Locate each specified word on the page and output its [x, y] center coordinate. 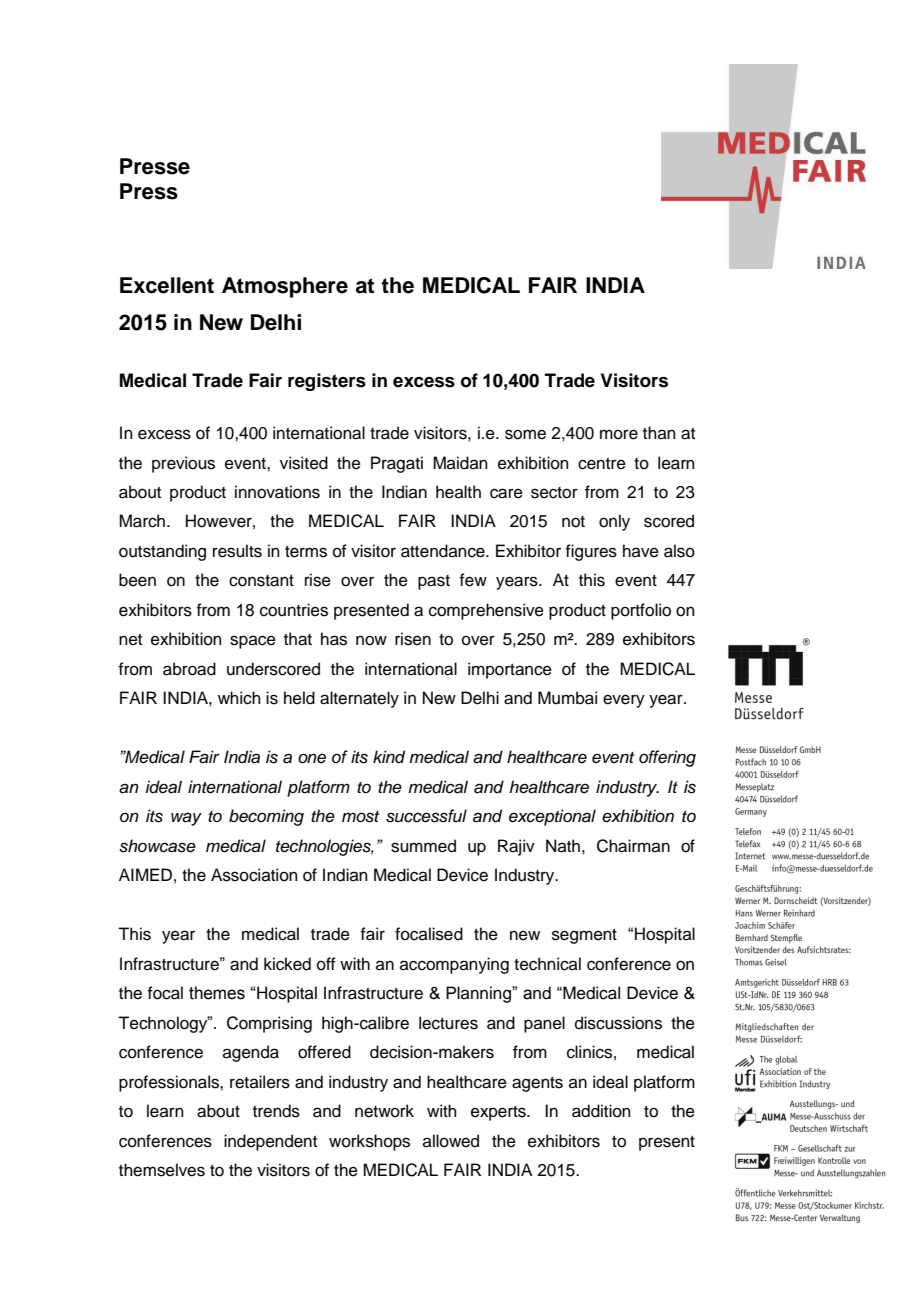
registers [327, 382]
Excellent [167, 285]
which [239, 698]
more [619, 434]
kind [389, 757]
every [624, 701]
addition [601, 1111]
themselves [162, 1170]
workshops [369, 1142]
